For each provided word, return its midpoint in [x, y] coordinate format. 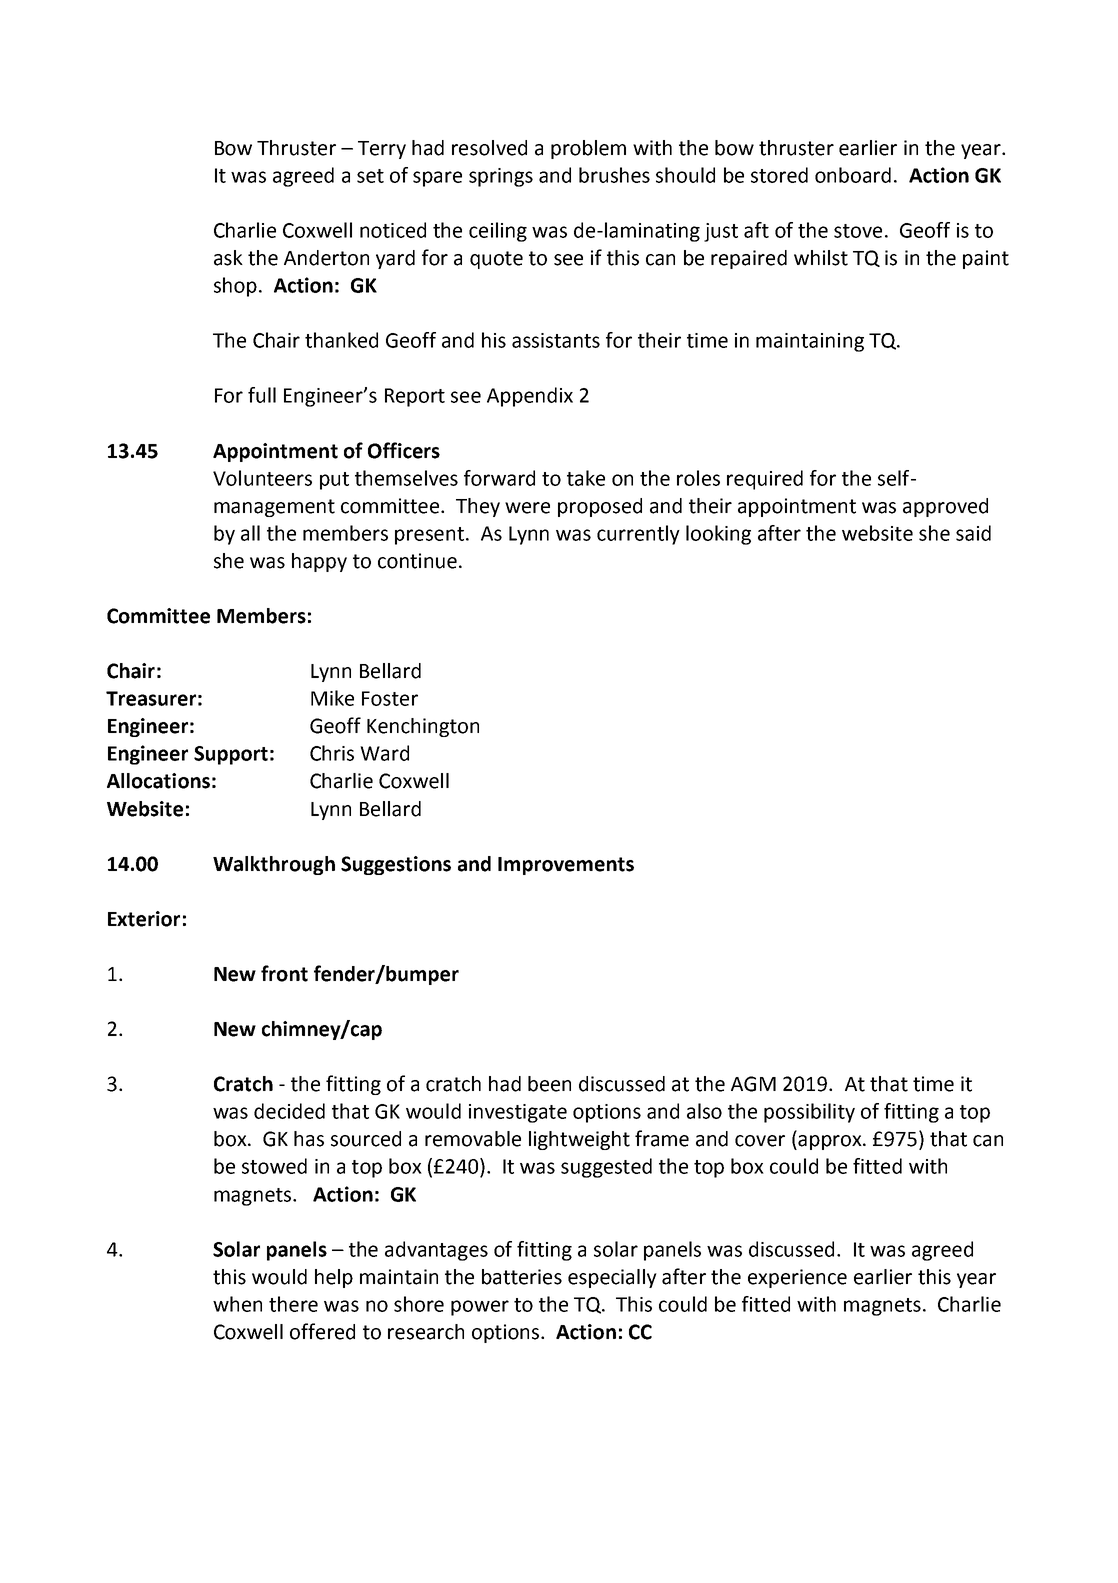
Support [231, 755]
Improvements [566, 866]
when [237, 1304]
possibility [809, 1113]
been [549, 1084]
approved [945, 507]
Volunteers [262, 478]
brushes [614, 175]
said [973, 533]
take [586, 478]
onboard [853, 175]
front [284, 973]
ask [228, 258]
